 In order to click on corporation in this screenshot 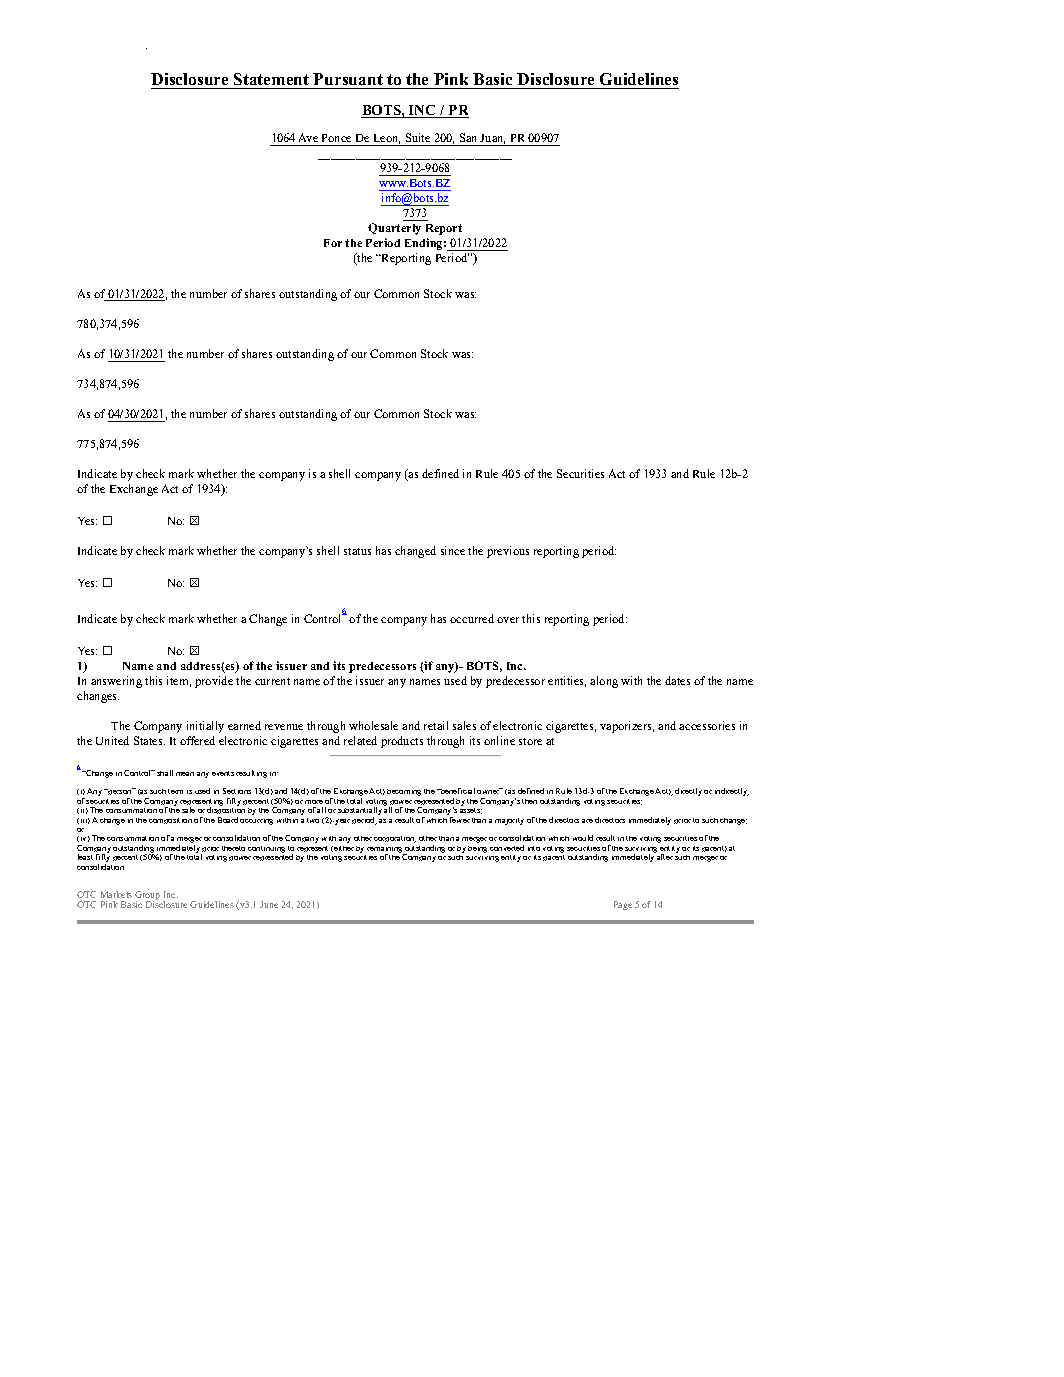, I will do `click(395, 839)`.
